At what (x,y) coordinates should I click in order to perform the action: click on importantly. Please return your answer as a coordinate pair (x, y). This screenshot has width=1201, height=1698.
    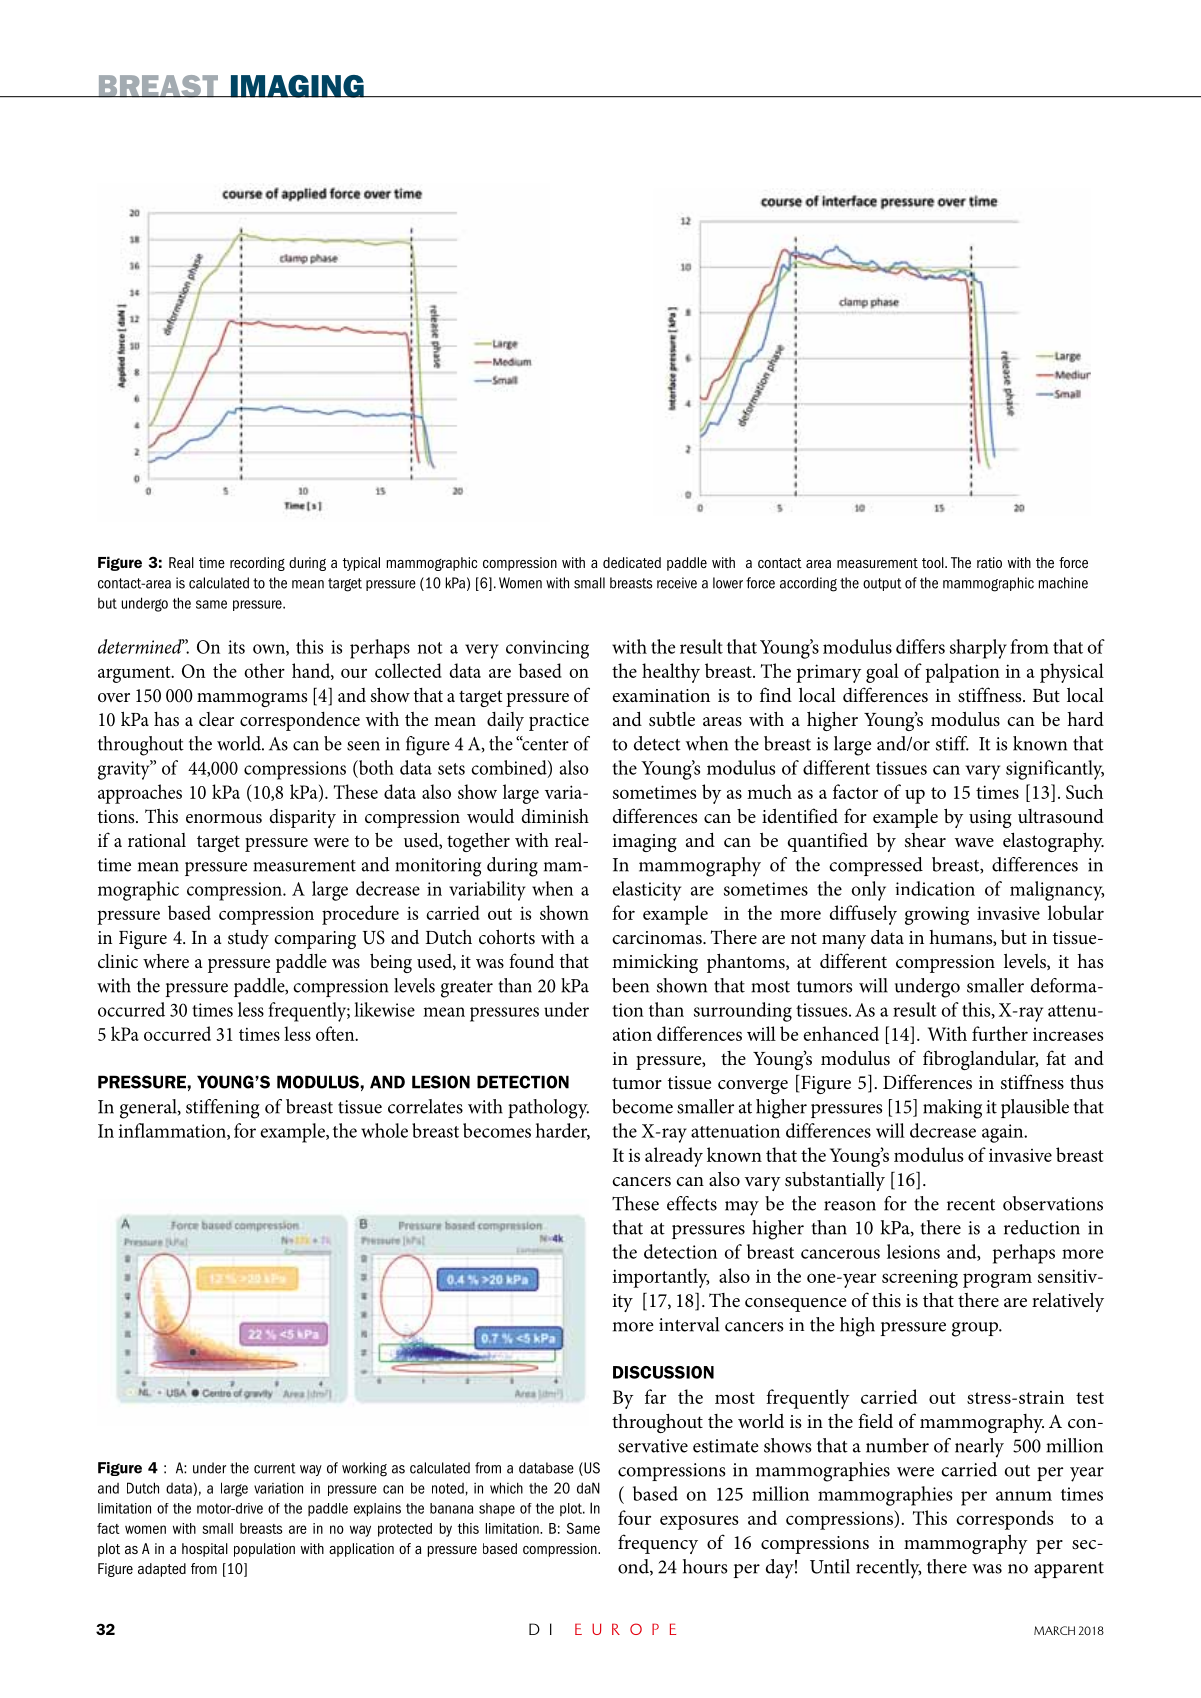
    Looking at the image, I should click on (660, 1278).
